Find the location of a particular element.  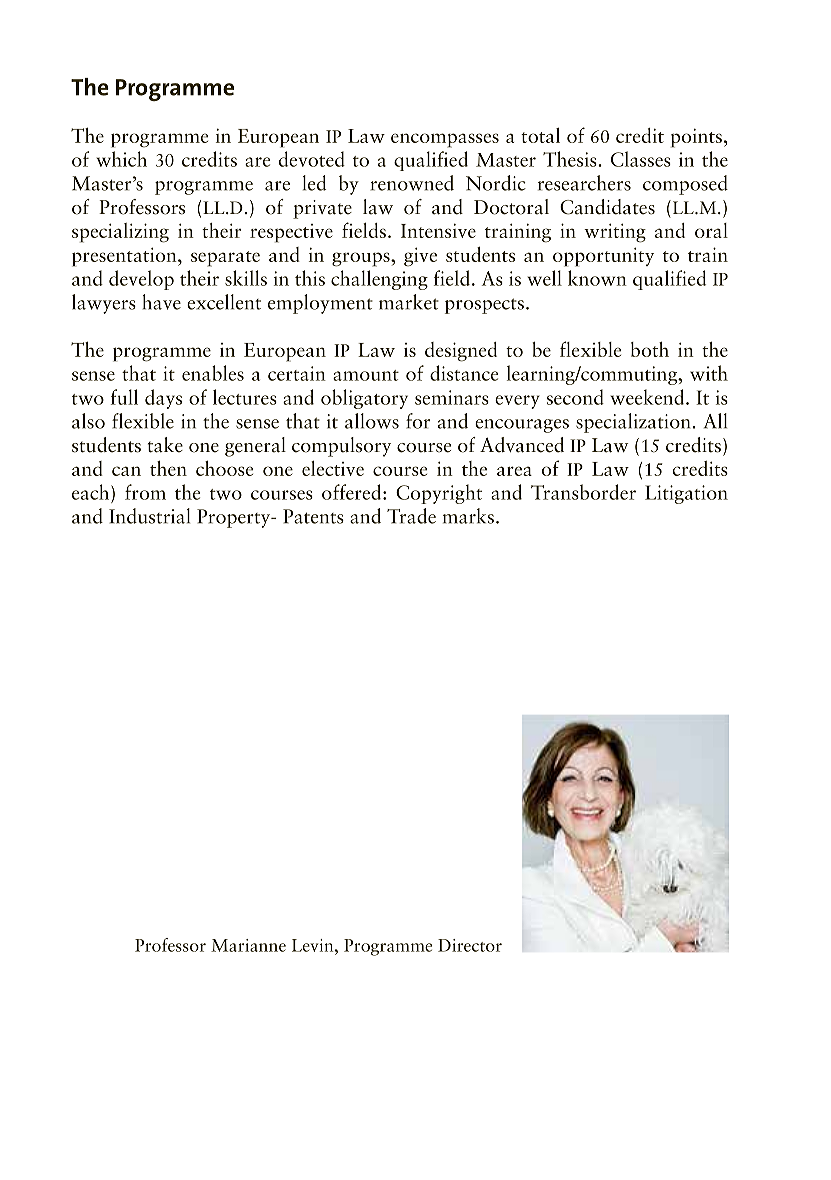

Director is located at coordinates (470, 945).
